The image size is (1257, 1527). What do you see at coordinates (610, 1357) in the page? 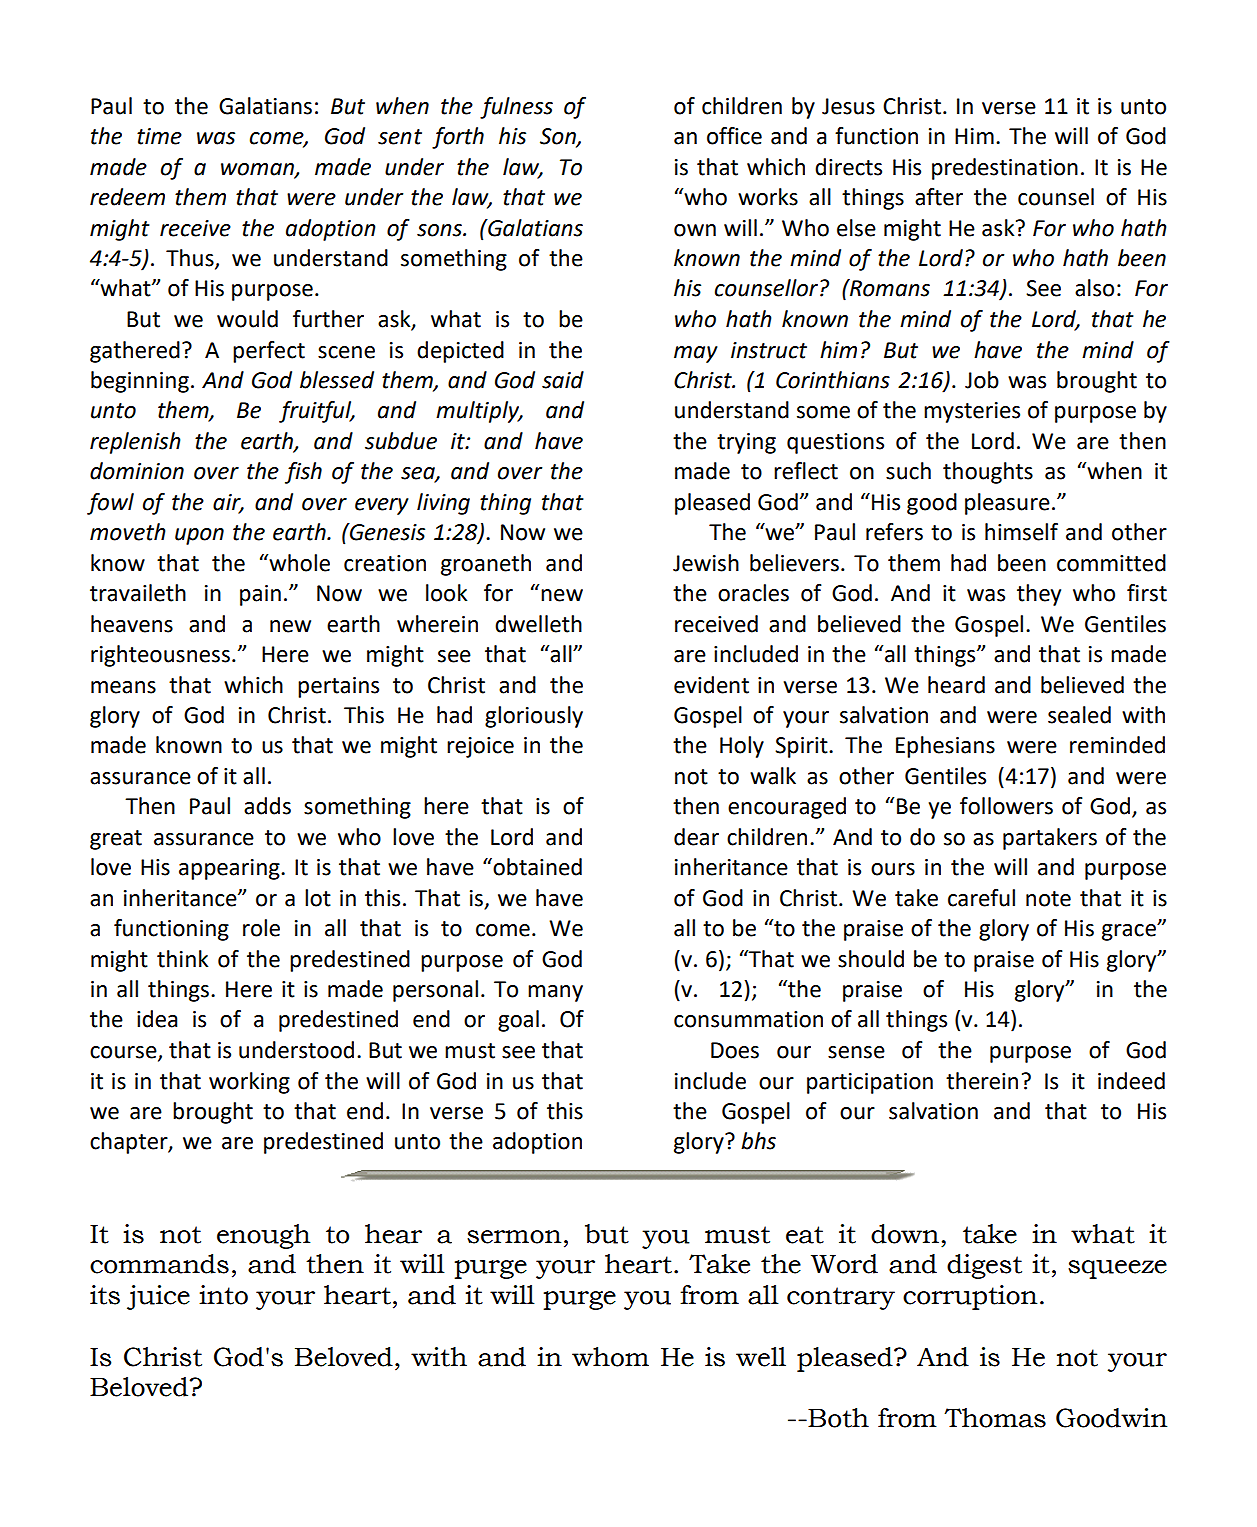
I see `whom` at bounding box center [610, 1357].
